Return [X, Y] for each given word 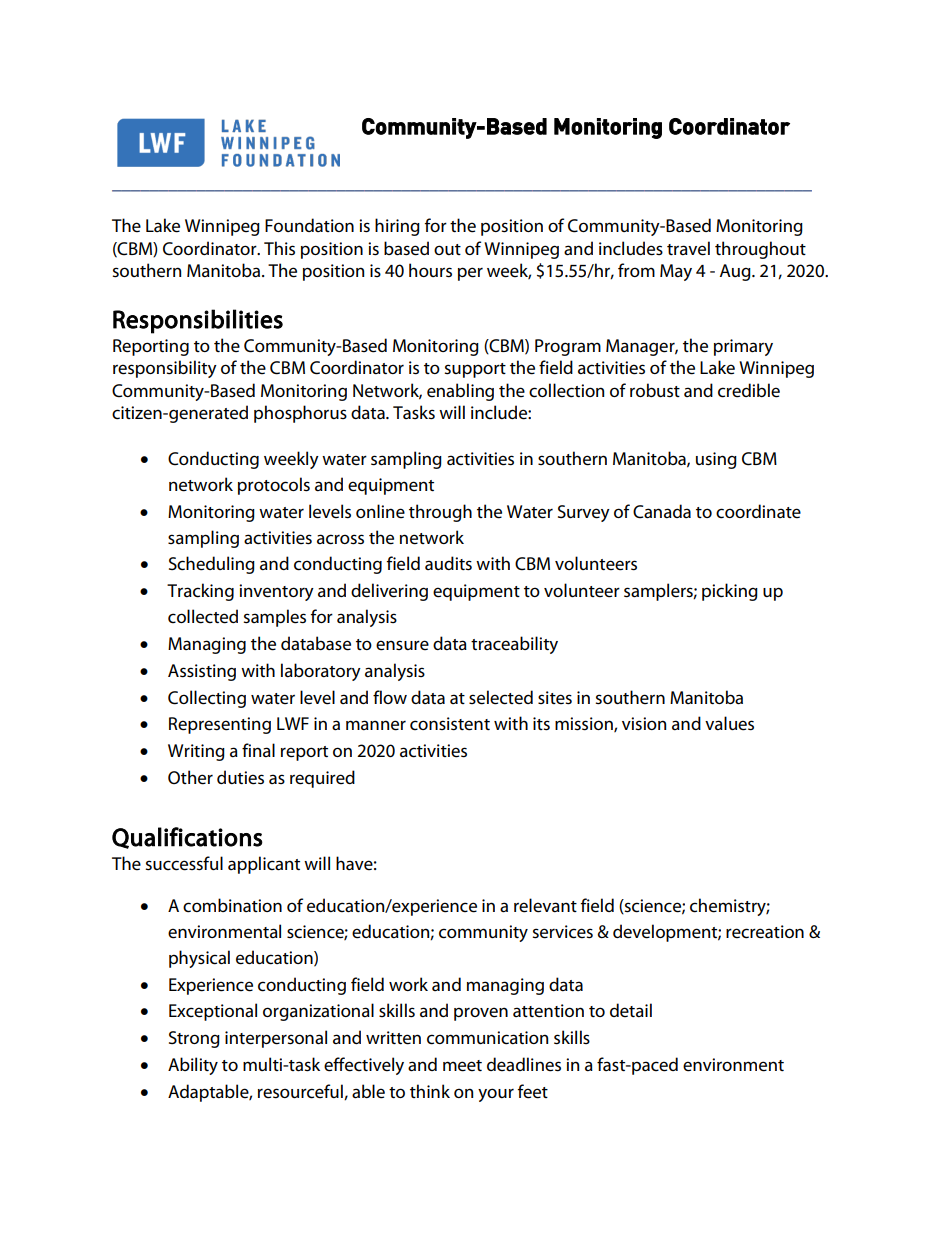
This [279, 248]
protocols [274, 486]
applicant [264, 865]
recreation [765, 932]
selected [501, 697]
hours [430, 270]
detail [631, 1010]
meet [462, 1066]
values [729, 723]
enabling [460, 392]
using [716, 460]
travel [688, 248]
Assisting [202, 672]
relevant [545, 905]
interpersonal [276, 1039]
